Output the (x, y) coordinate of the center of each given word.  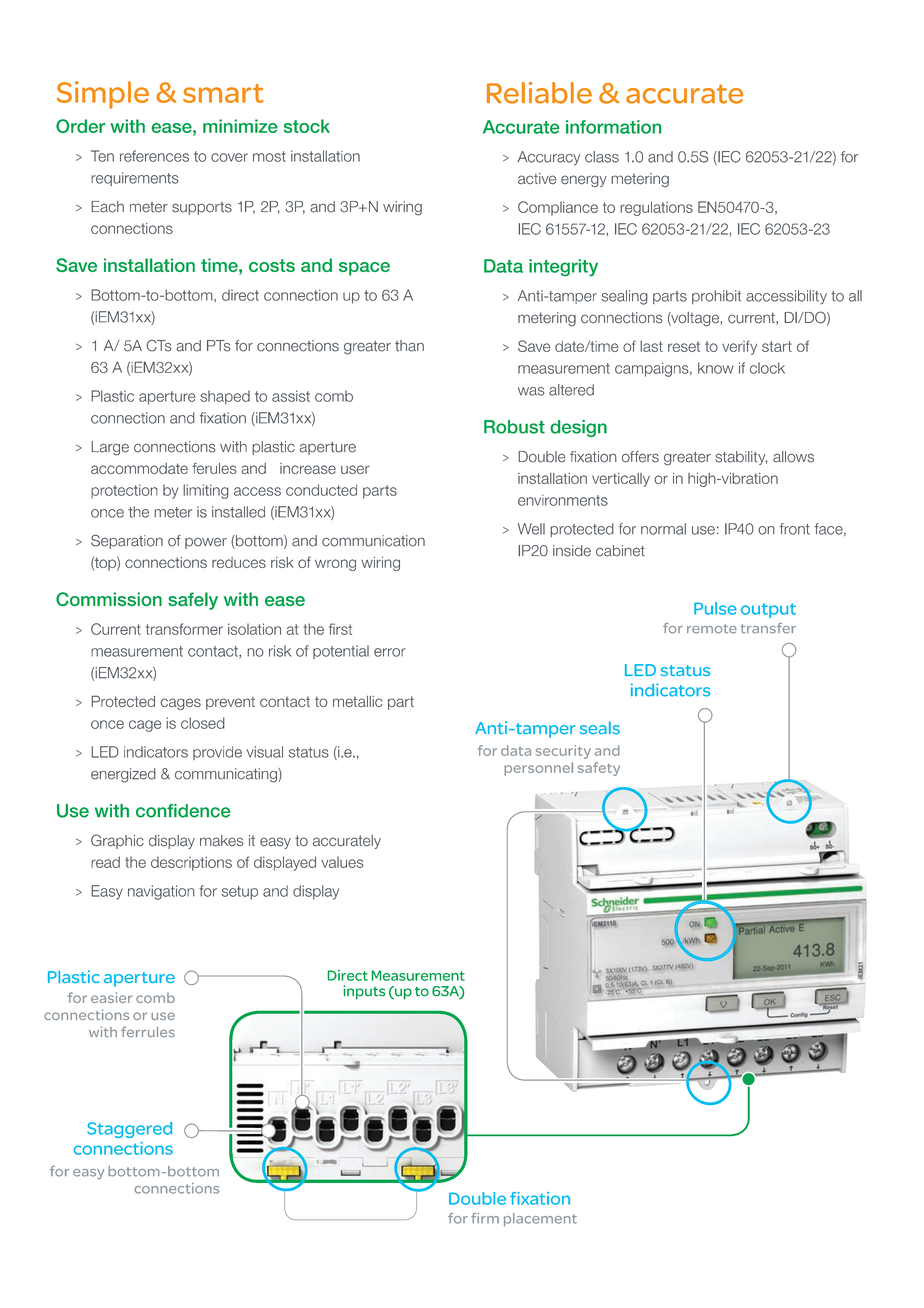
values (342, 862)
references (154, 156)
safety (599, 769)
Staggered (129, 1130)
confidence (183, 811)
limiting (206, 491)
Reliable (539, 93)
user (355, 469)
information (613, 127)
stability (741, 458)
